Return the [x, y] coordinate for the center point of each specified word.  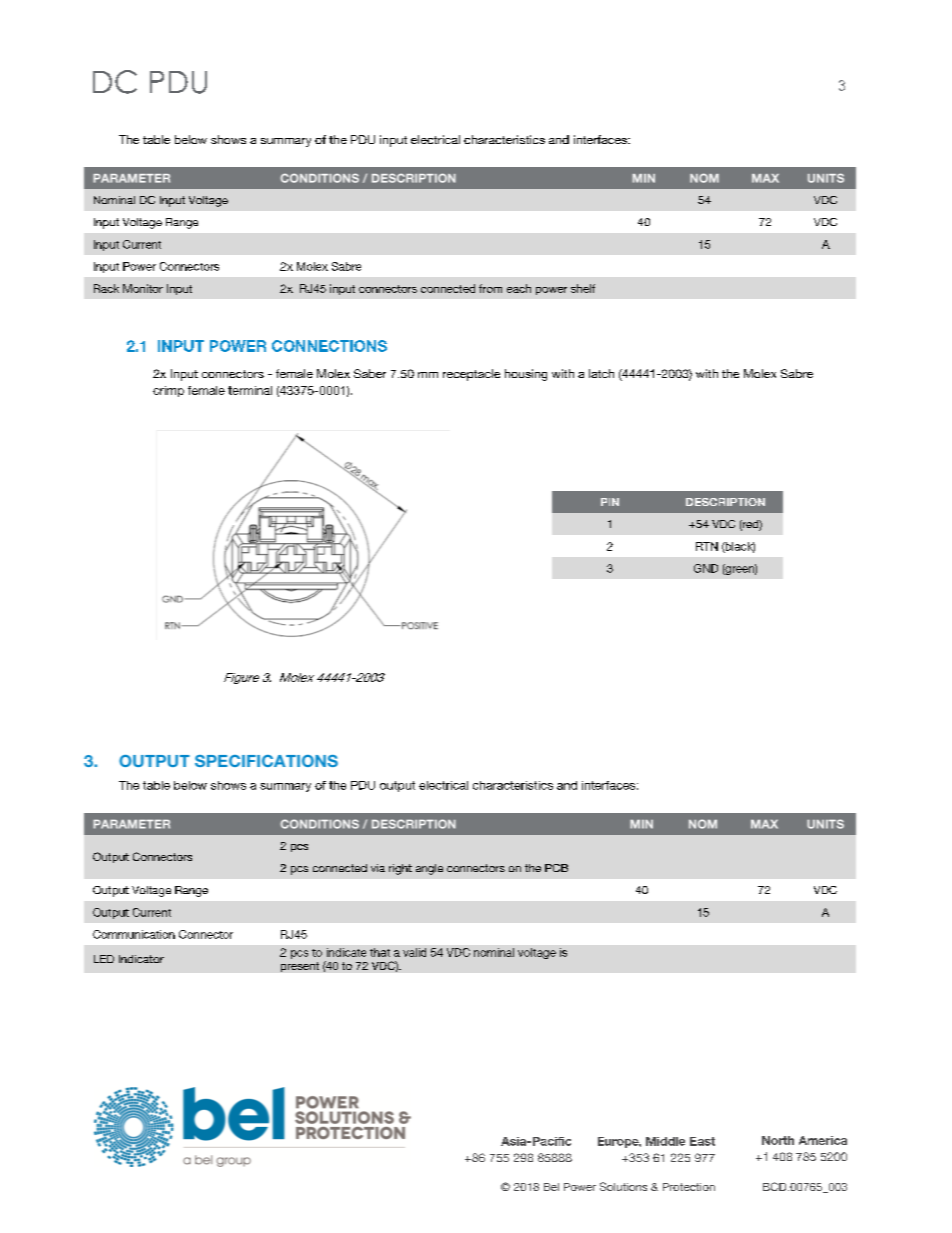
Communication [134, 934]
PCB [556, 868]
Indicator [141, 959]
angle [429, 869]
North [778, 1140]
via [378, 868]
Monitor [143, 288]
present [300, 967]
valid [414, 952]
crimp [168, 391]
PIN [610, 502]
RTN [707, 546]
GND [706, 568]
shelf [583, 288]
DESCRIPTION [725, 502]
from [490, 288]
